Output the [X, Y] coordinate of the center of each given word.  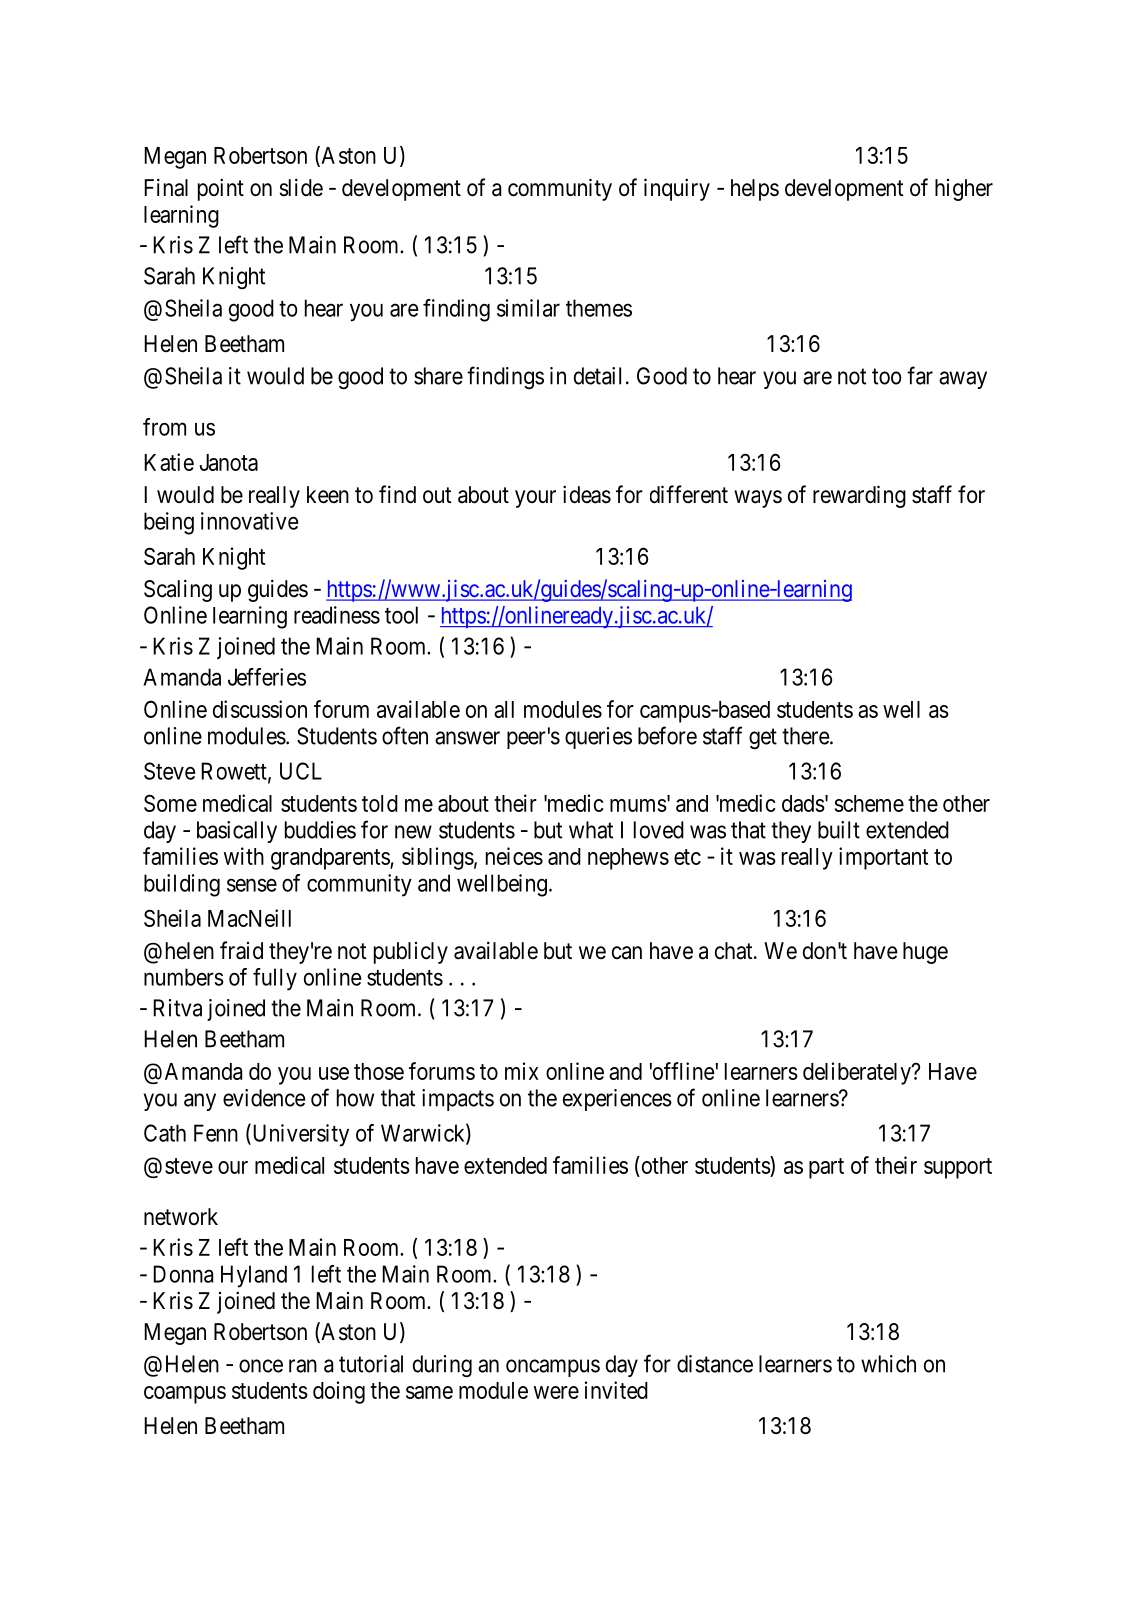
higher [964, 190]
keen [328, 495]
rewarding [859, 496]
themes [599, 308]
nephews [628, 859]
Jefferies [267, 677]
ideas [587, 494]
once [261, 1366]
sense [252, 885]
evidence [264, 1098]
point [221, 189]
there [806, 736]
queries [598, 738]
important [883, 858]
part [826, 1168]
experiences [617, 1100]
